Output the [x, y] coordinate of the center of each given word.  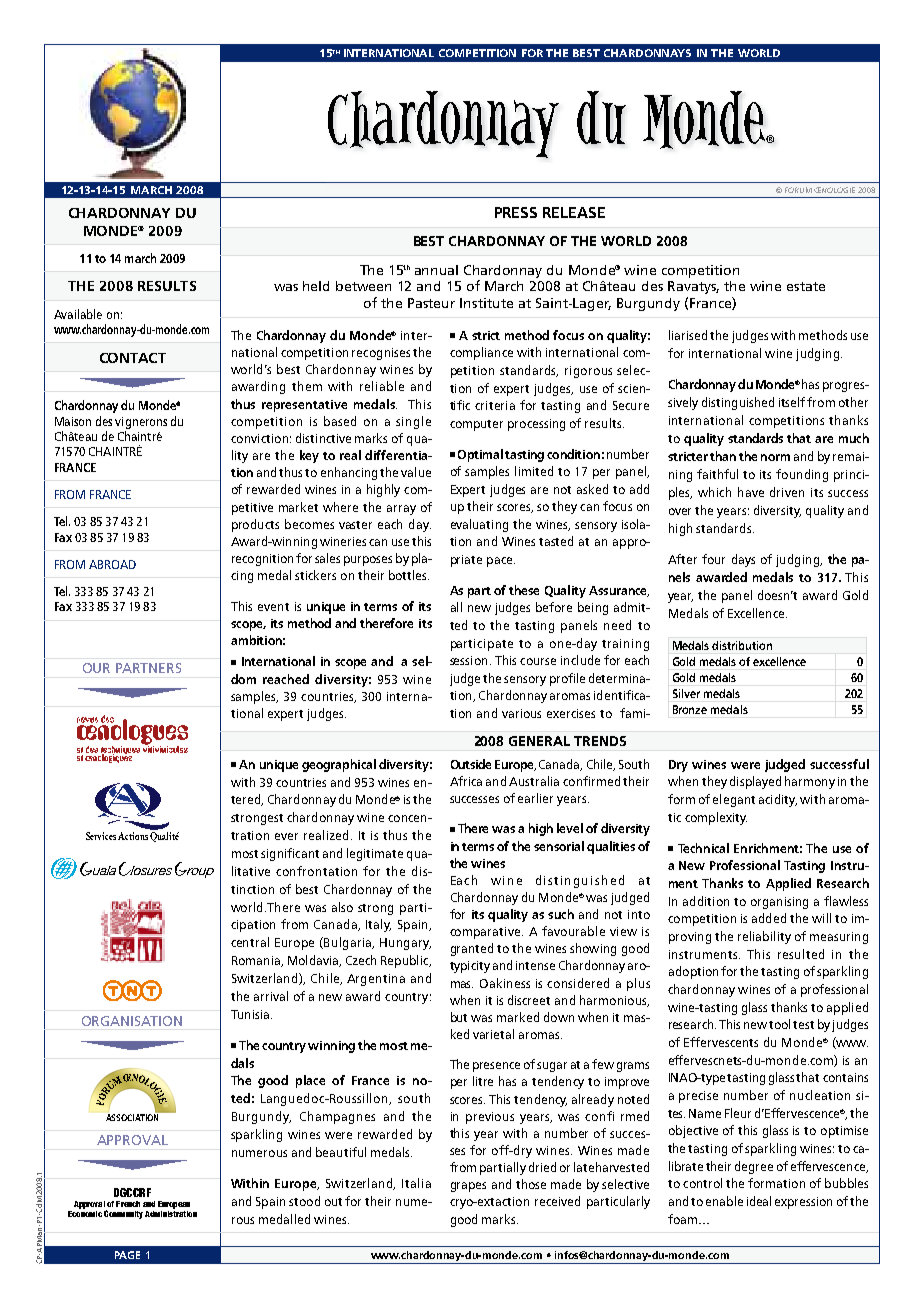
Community [123, 1214]
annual [436, 270]
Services [101, 836]
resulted [801, 954]
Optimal [480, 455]
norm [775, 457]
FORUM [798, 190]
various [521, 713]
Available [78, 314]
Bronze [690, 709]
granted [472, 949]
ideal [759, 1201]
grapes [468, 1187]
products [255, 525]
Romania [257, 961]
